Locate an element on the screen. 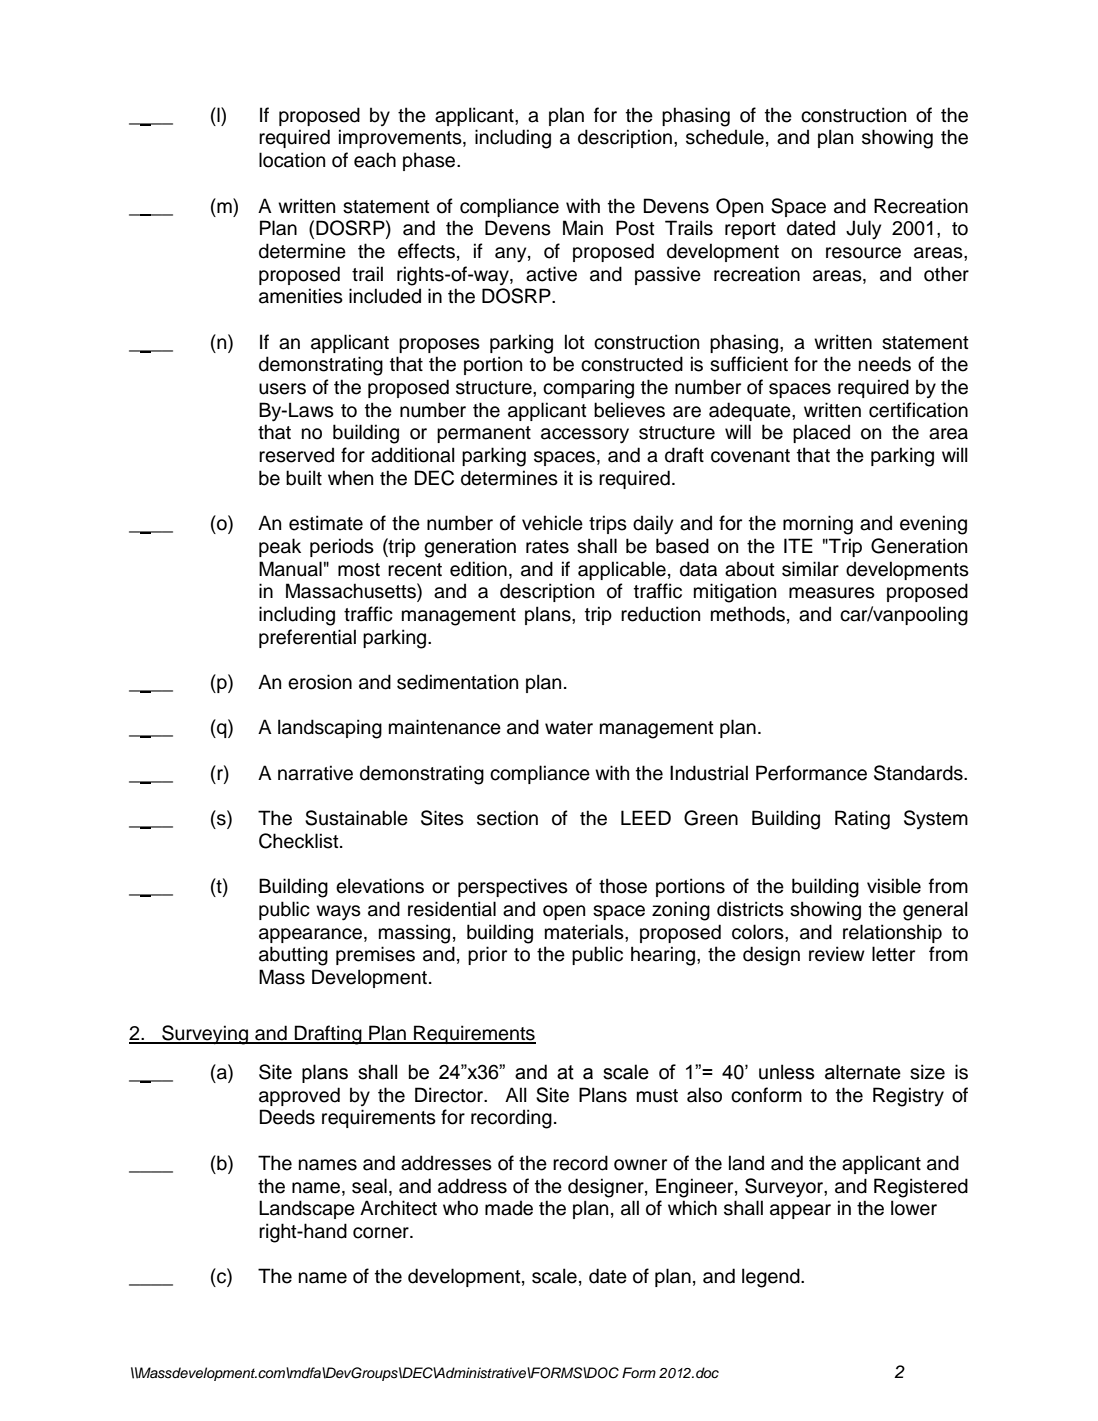  users is located at coordinates (282, 389).
